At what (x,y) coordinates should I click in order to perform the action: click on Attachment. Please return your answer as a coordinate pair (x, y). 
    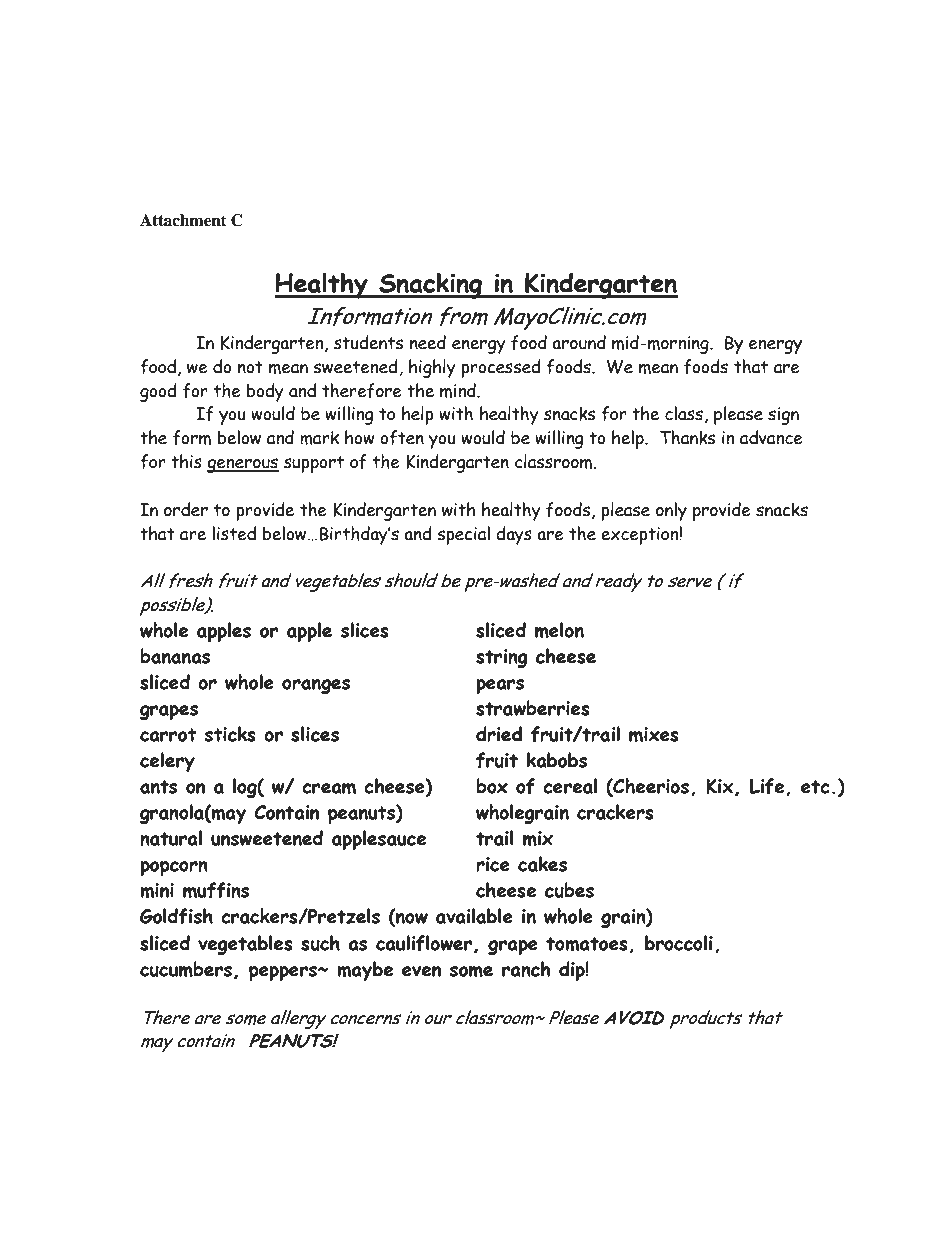
    Looking at the image, I should click on (183, 220).
